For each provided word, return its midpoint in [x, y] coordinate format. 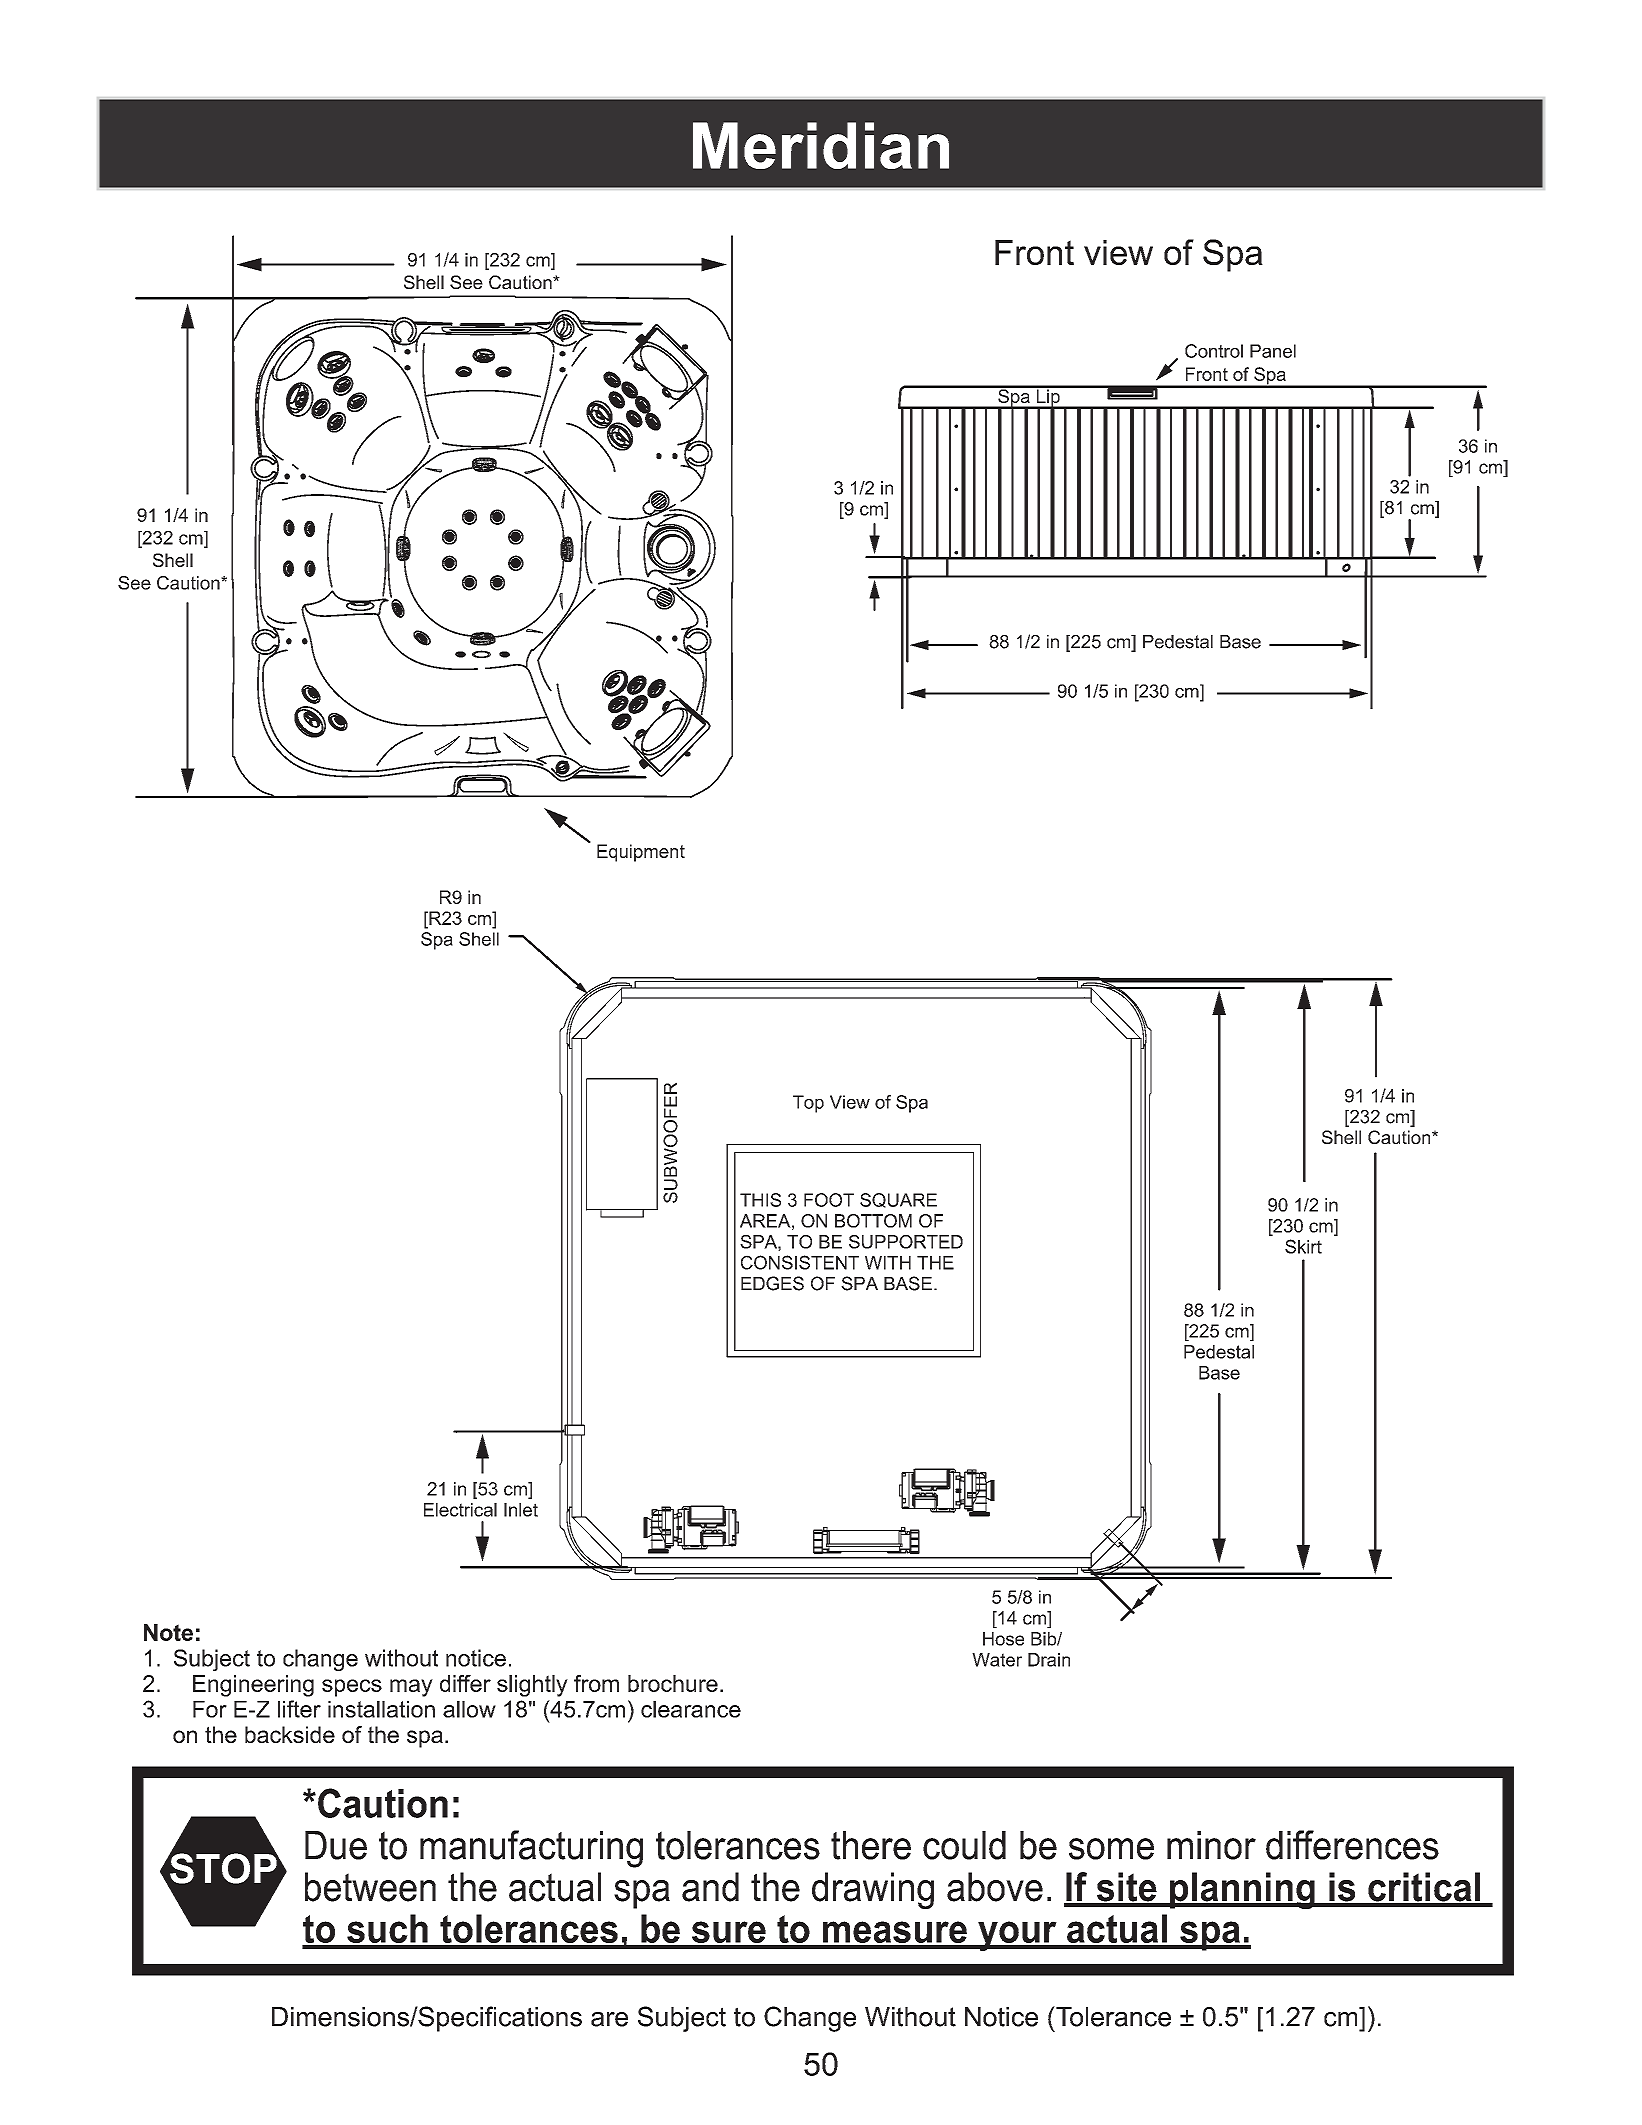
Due [336, 1845]
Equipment [641, 853]
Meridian [821, 145]
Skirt [1303, 1246]
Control [1214, 351]
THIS [760, 1200]
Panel [1273, 351]
